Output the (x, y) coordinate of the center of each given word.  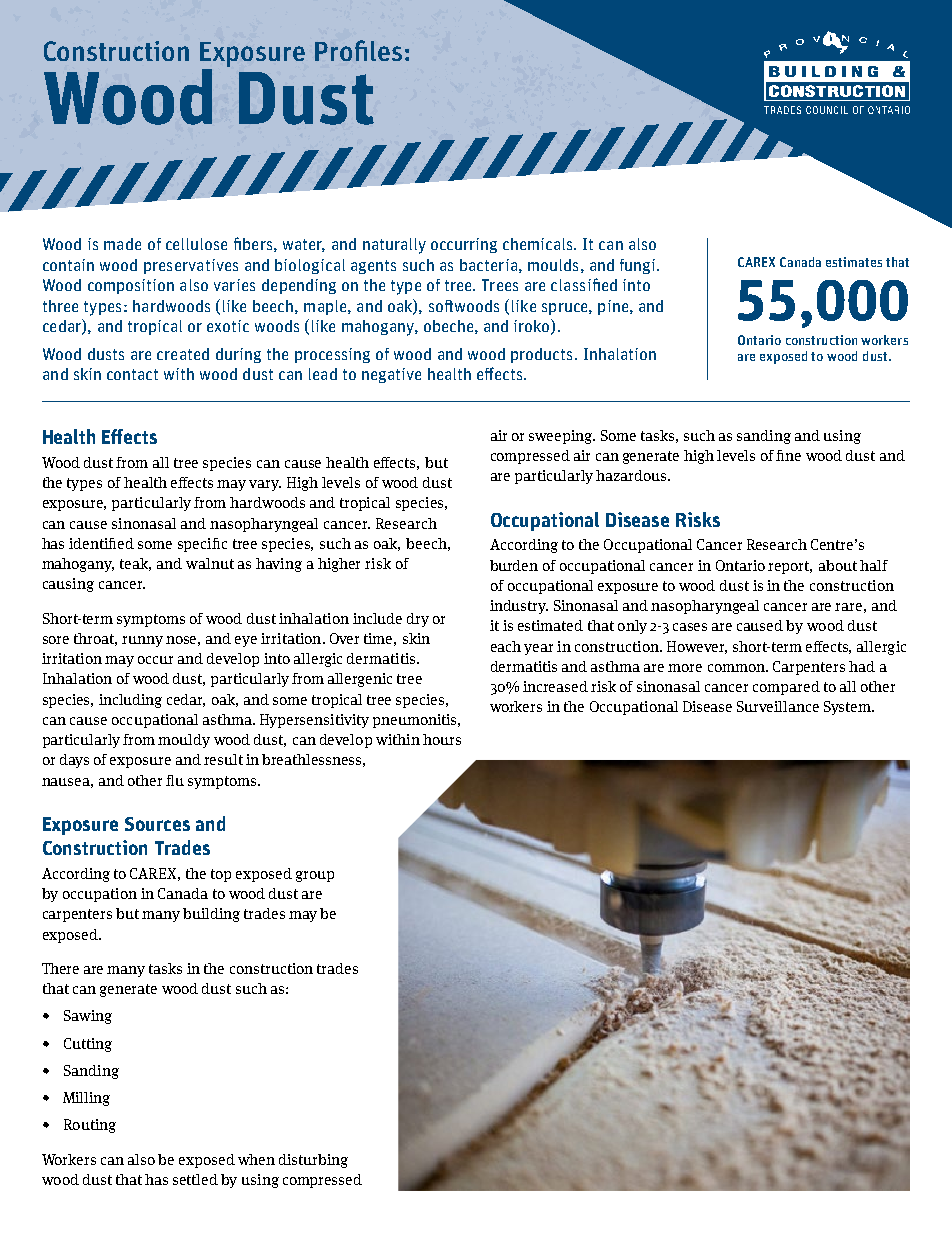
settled (195, 1179)
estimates (854, 262)
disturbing (313, 1161)
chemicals (539, 244)
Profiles (358, 50)
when (256, 1159)
